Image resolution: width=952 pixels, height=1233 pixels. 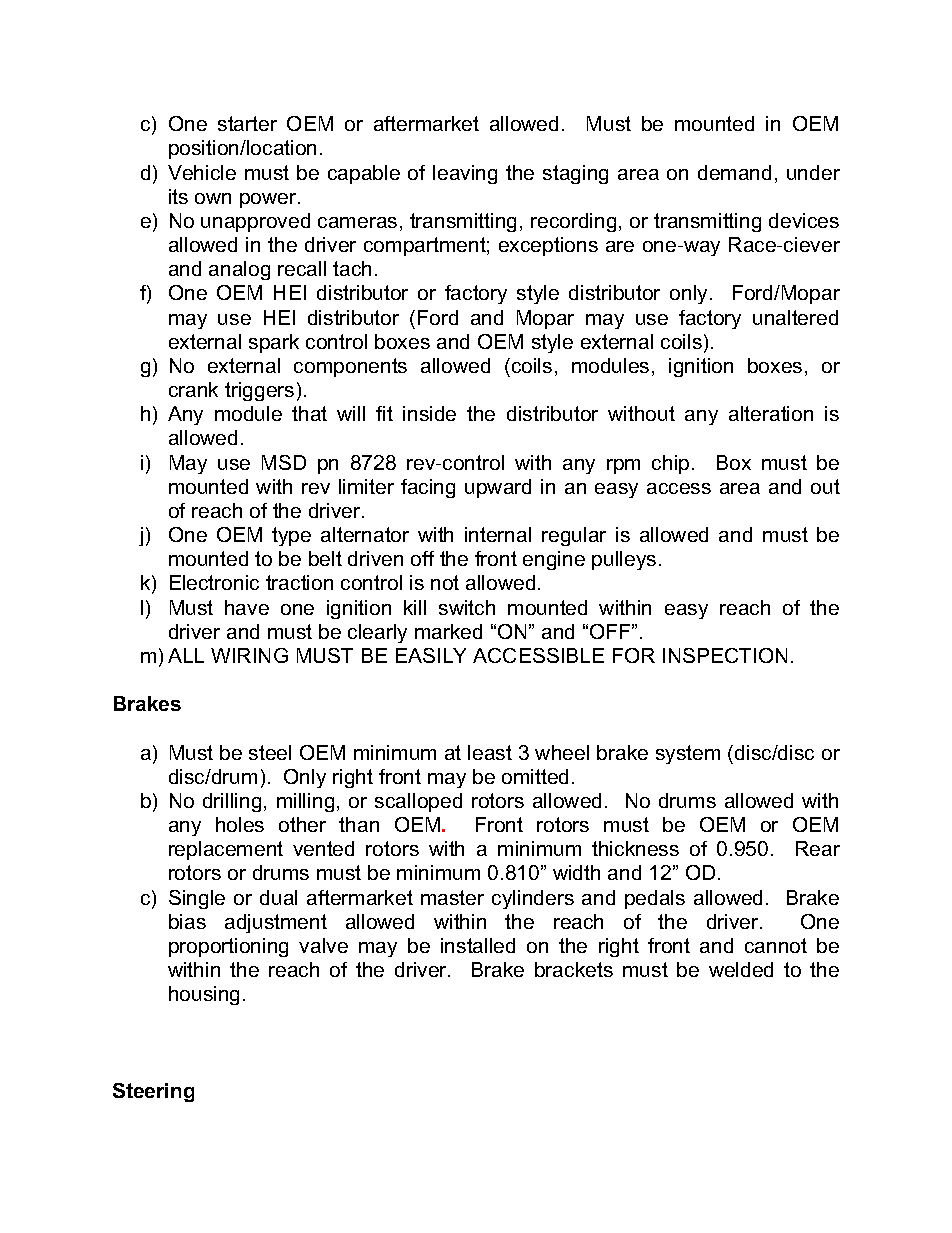 What do you see at coordinates (725, 655) in the image?
I see `INSPECTION` at bounding box center [725, 655].
